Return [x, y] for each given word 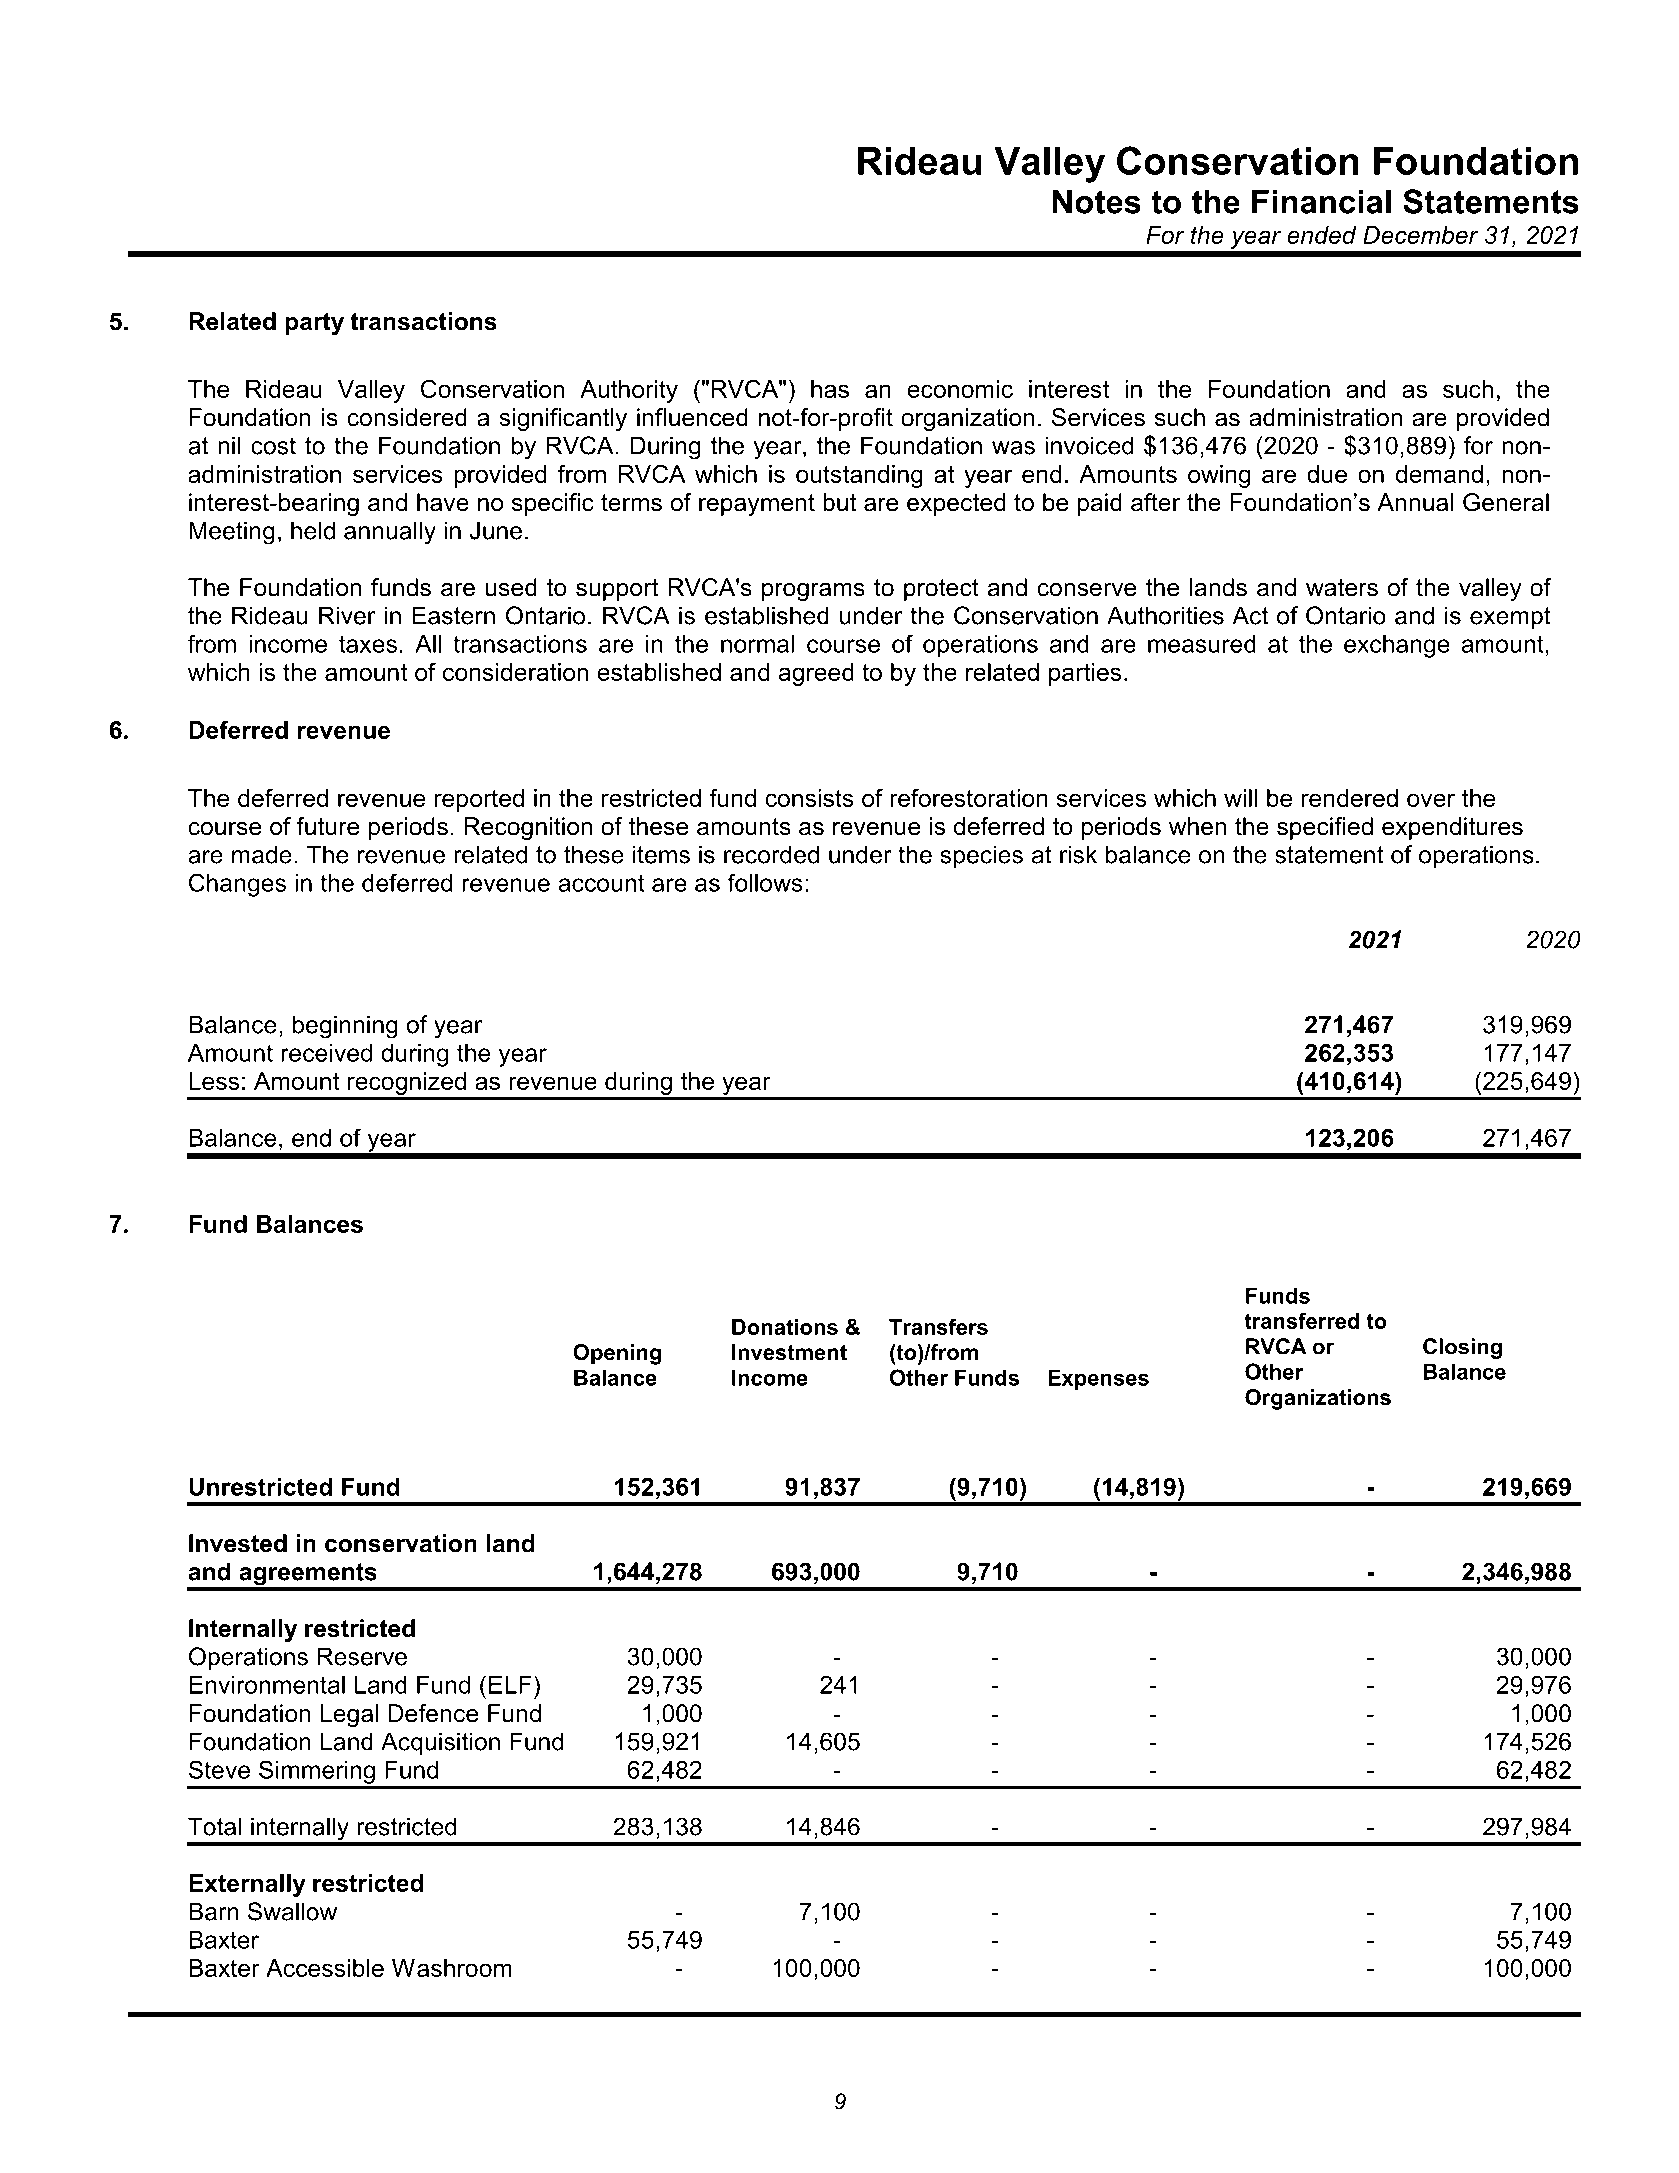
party [314, 324]
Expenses [1098, 1379]
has [830, 389]
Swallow [292, 1911]
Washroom [451, 1968]
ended [1321, 235]
